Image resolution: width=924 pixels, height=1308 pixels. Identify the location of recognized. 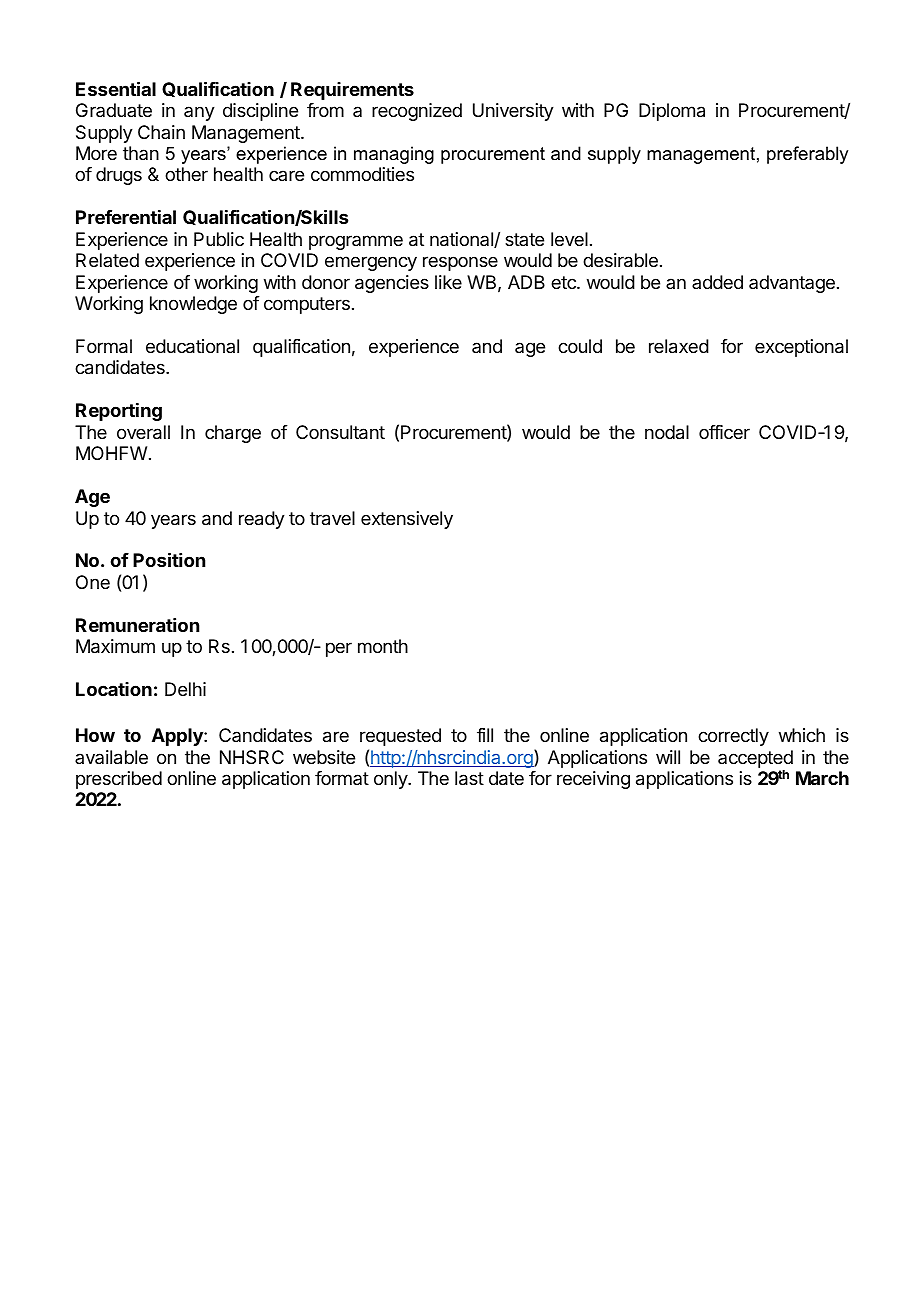
(417, 112).
